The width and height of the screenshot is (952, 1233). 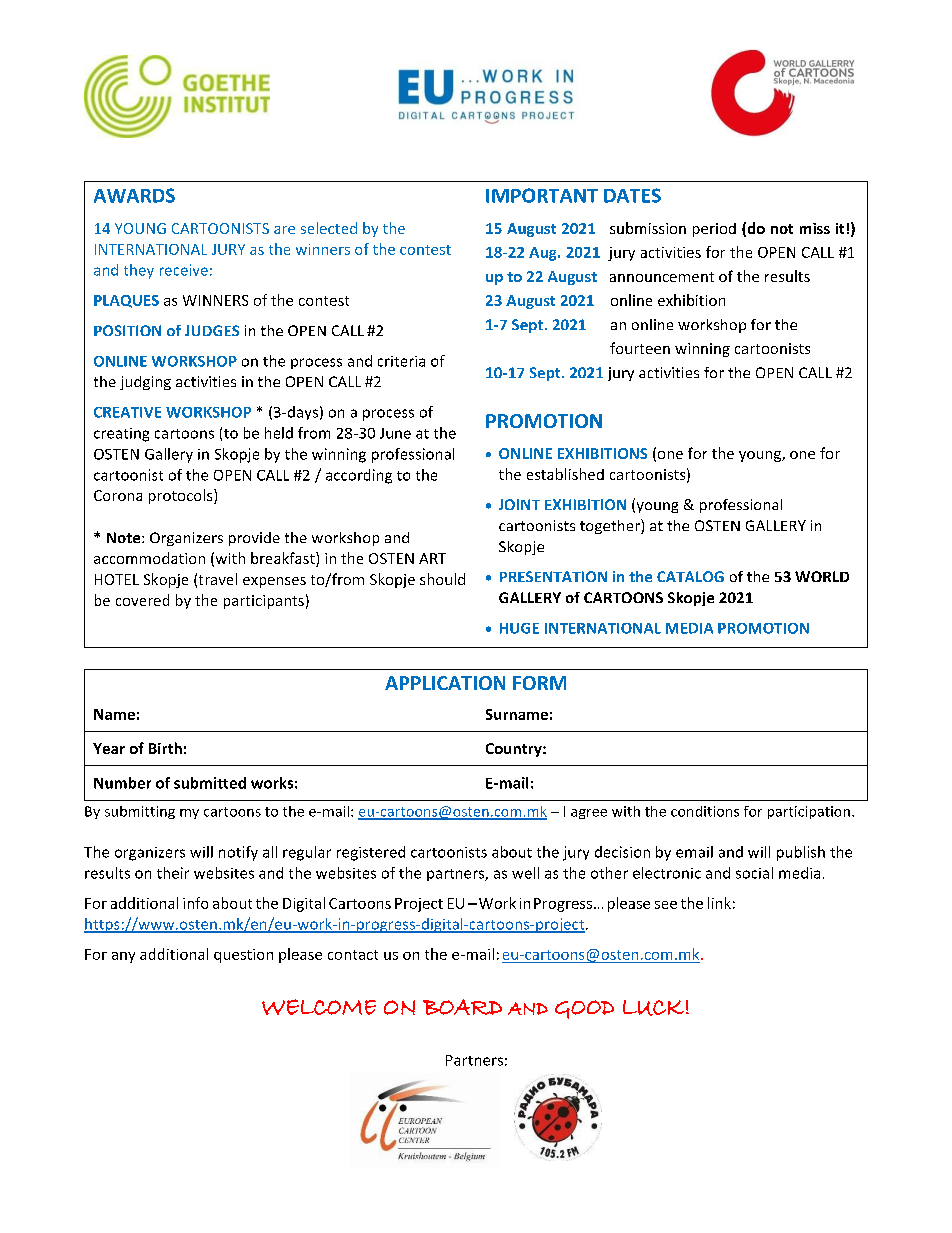 What do you see at coordinates (542, 195) in the screenshot?
I see `IMPORTANT` at bounding box center [542, 195].
